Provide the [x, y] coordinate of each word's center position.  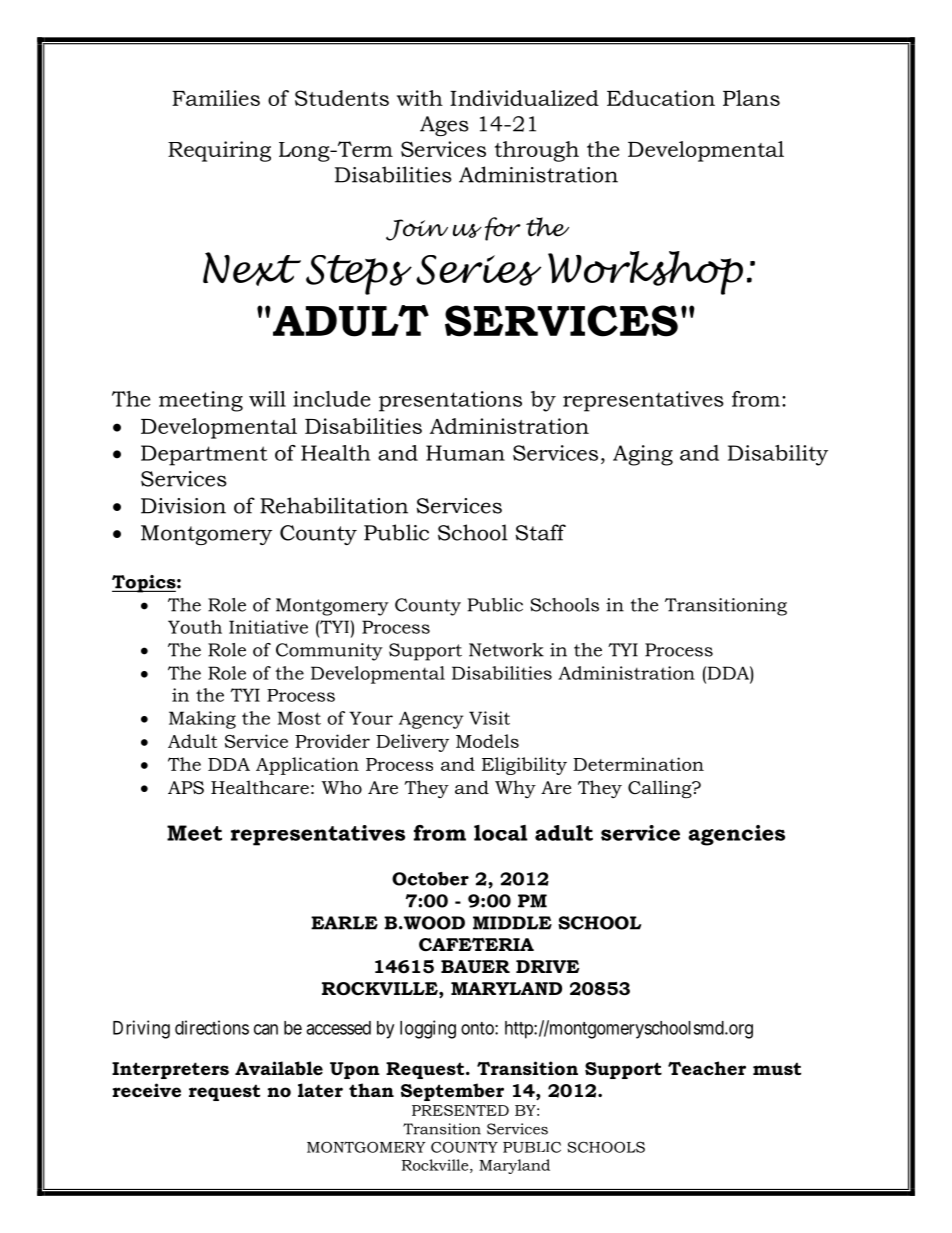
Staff [541, 532]
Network [506, 650]
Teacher [707, 1068]
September [452, 1092]
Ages [444, 126]
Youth [195, 627]
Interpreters [170, 1070]
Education [661, 98]
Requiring [219, 151]
